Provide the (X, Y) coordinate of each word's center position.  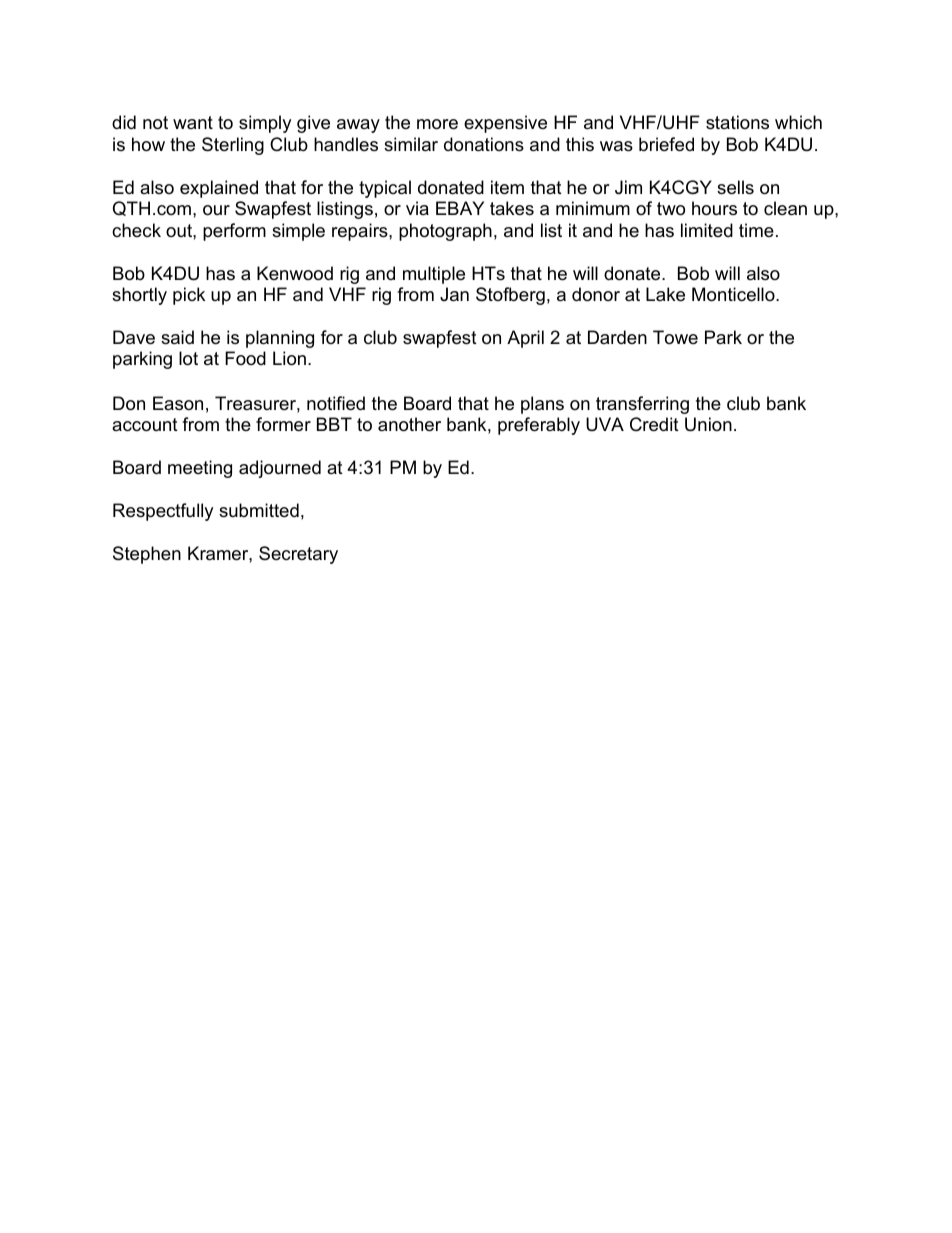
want (193, 122)
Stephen (147, 555)
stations (737, 122)
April (525, 339)
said (177, 337)
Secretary (298, 555)
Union (708, 424)
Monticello (734, 294)
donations (484, 144)
